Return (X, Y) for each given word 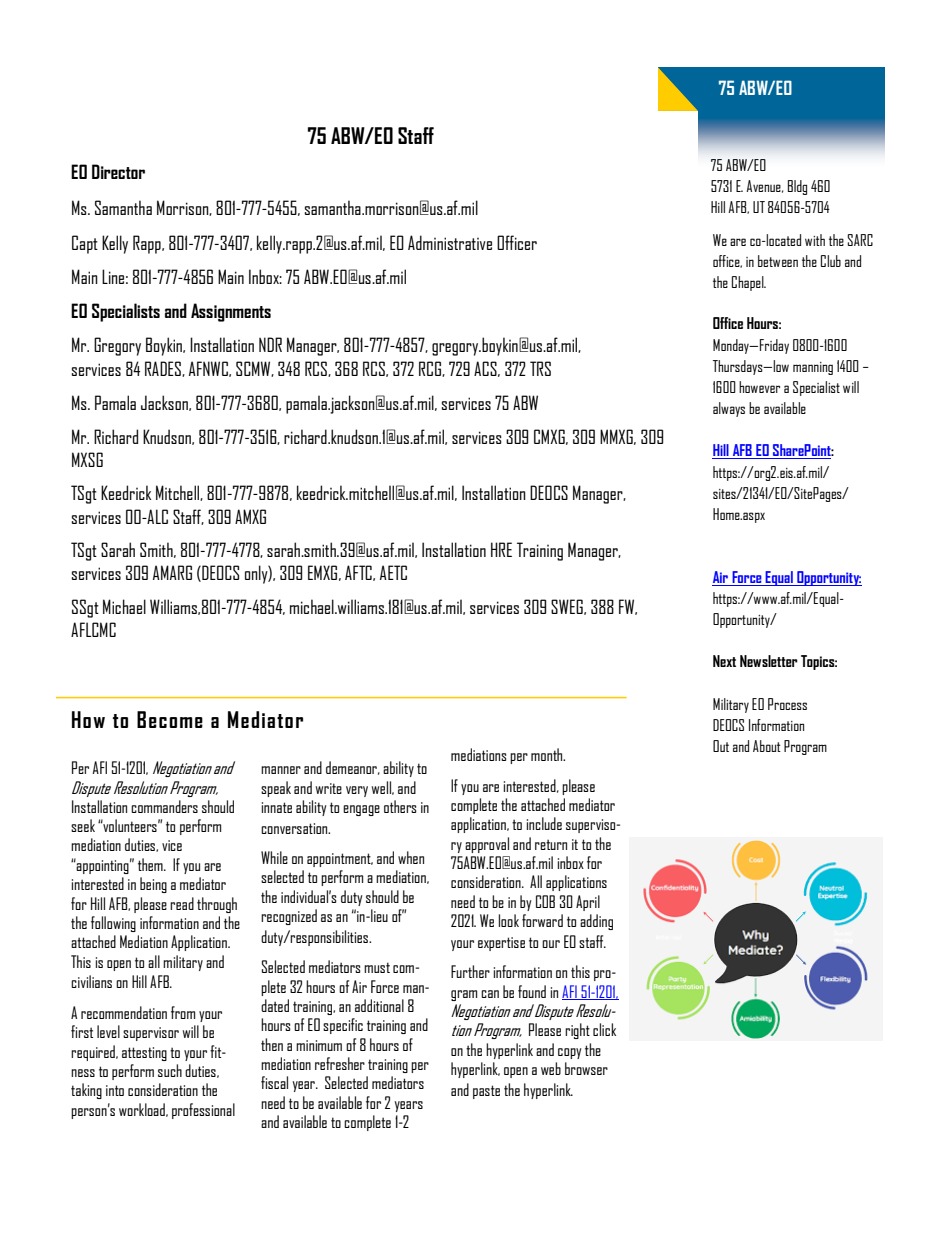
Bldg (797, 187)
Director (118, 171)
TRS (540, 368)
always (729, 409)
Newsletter (769, 661)
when (411, 857)
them (151, 864)
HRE (501, 549)
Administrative (450, 242)
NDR (270, 344)
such (170, 1070)
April (588, 903)
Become (170, 719)
